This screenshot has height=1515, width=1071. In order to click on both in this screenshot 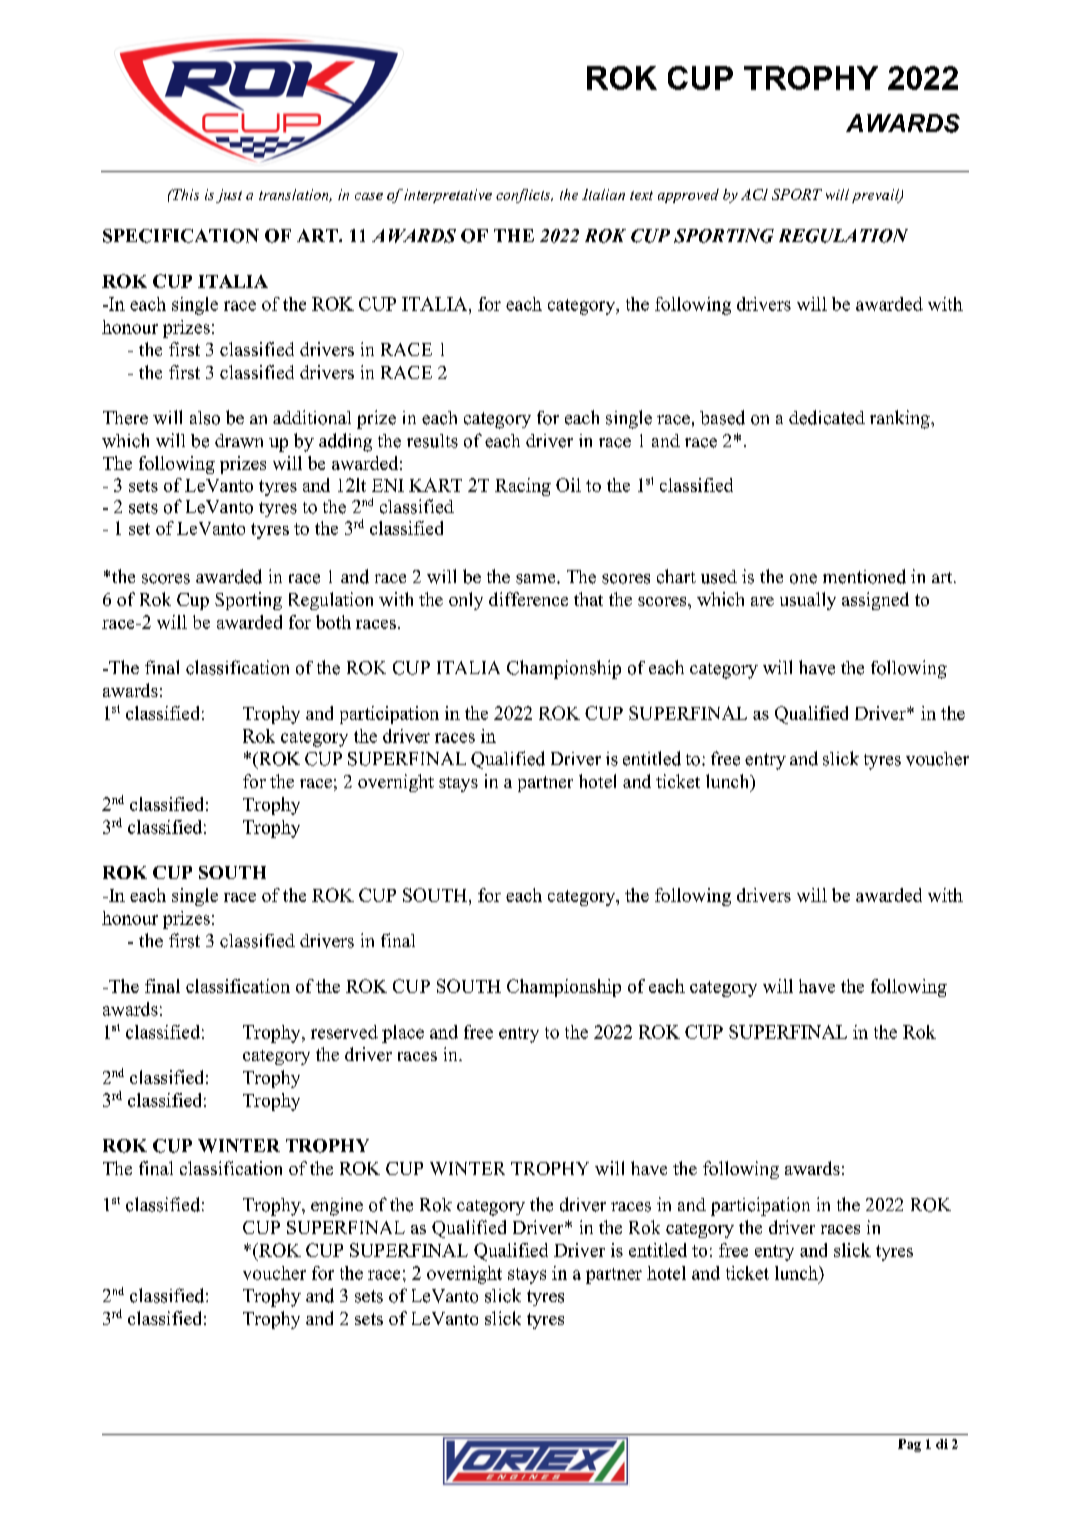, I will do `click(333, 622)`.
